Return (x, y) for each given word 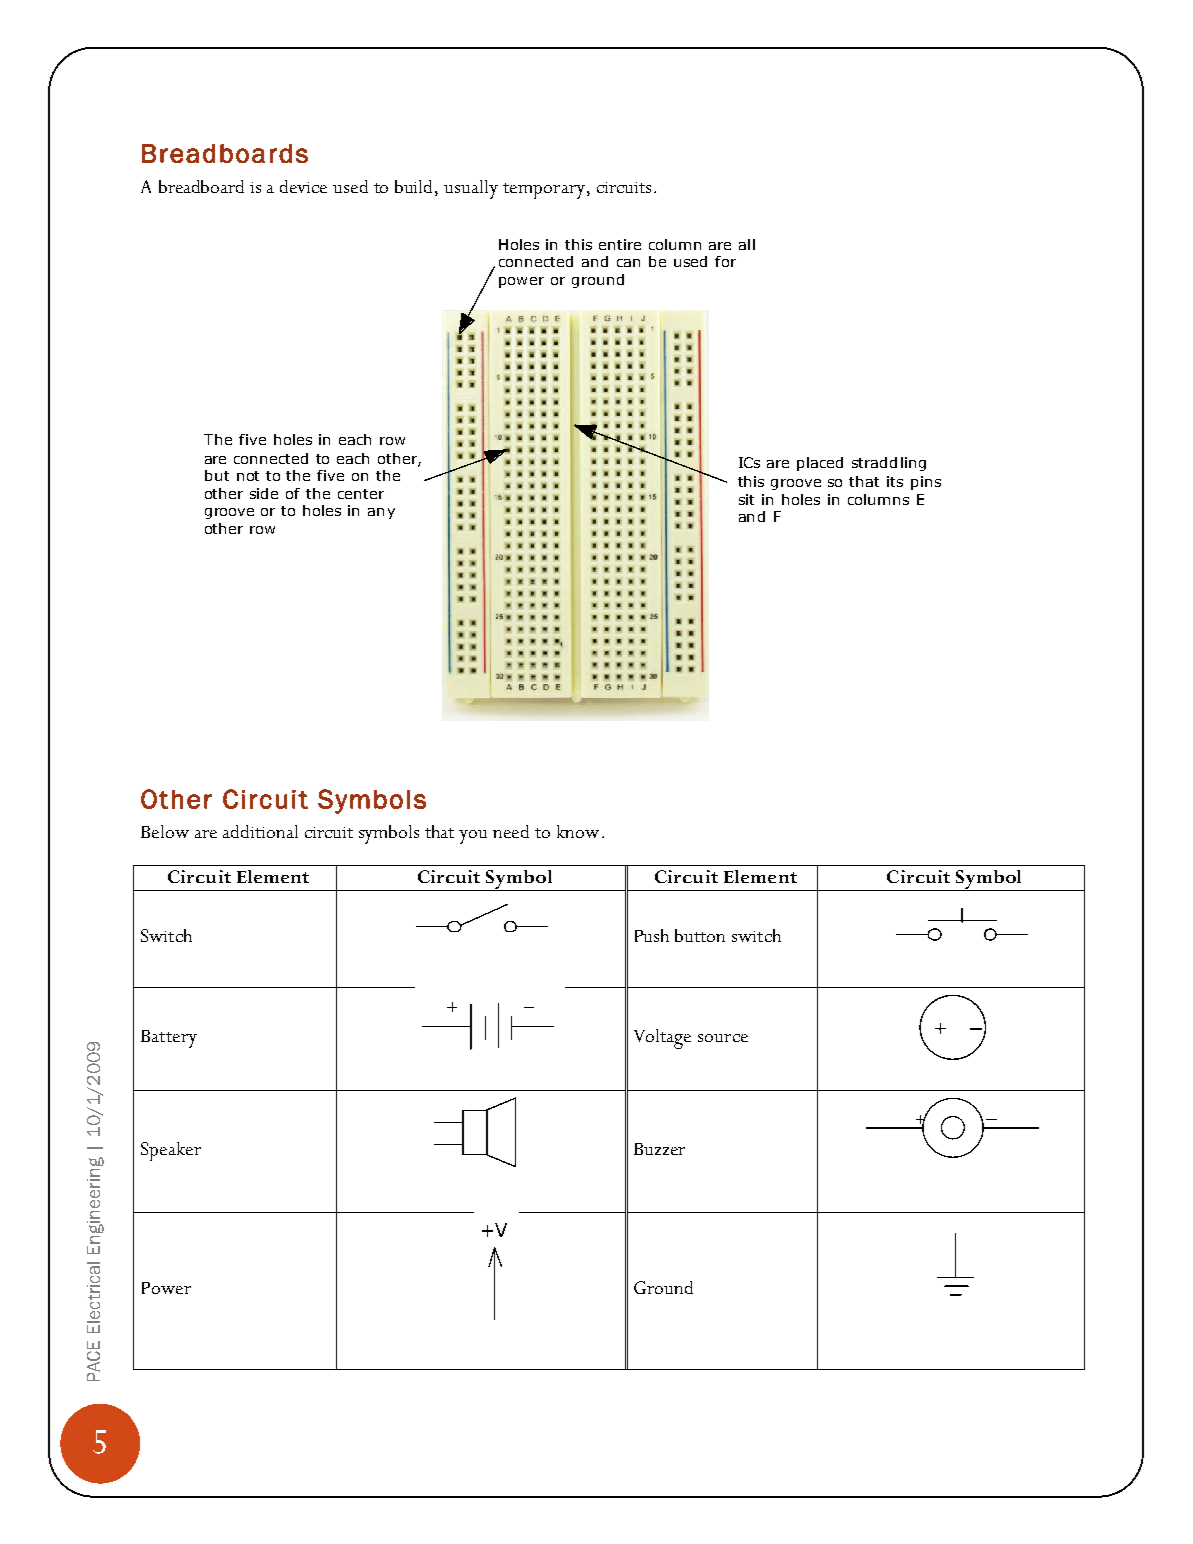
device (303, 186)
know (578, 831)
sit (746, 499)
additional (260, 831)
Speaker (171, 1151)
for (725, 261)
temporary (544, 191)
